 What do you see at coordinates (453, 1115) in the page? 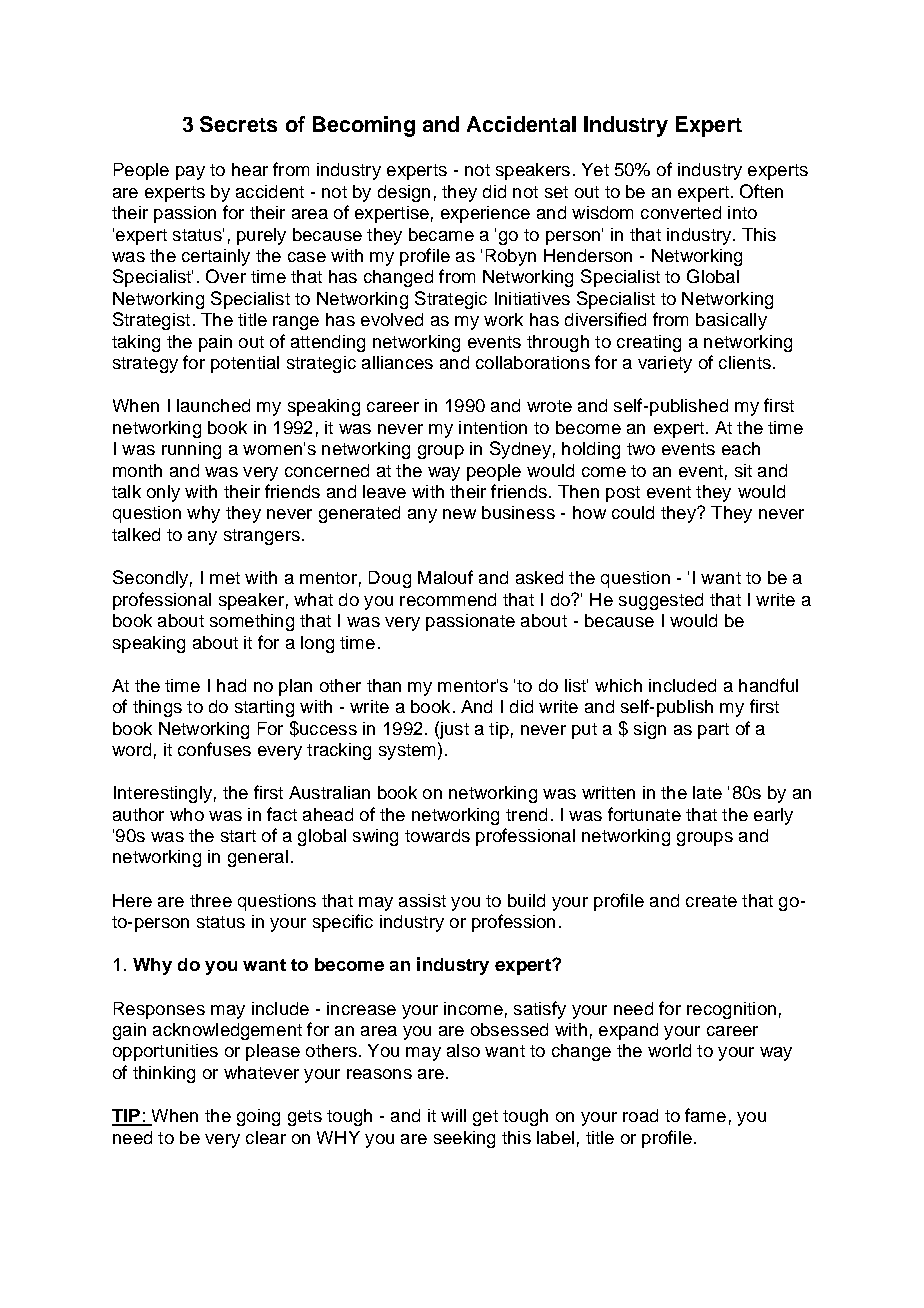
I see `will` at bounding box center [453, 1115].
